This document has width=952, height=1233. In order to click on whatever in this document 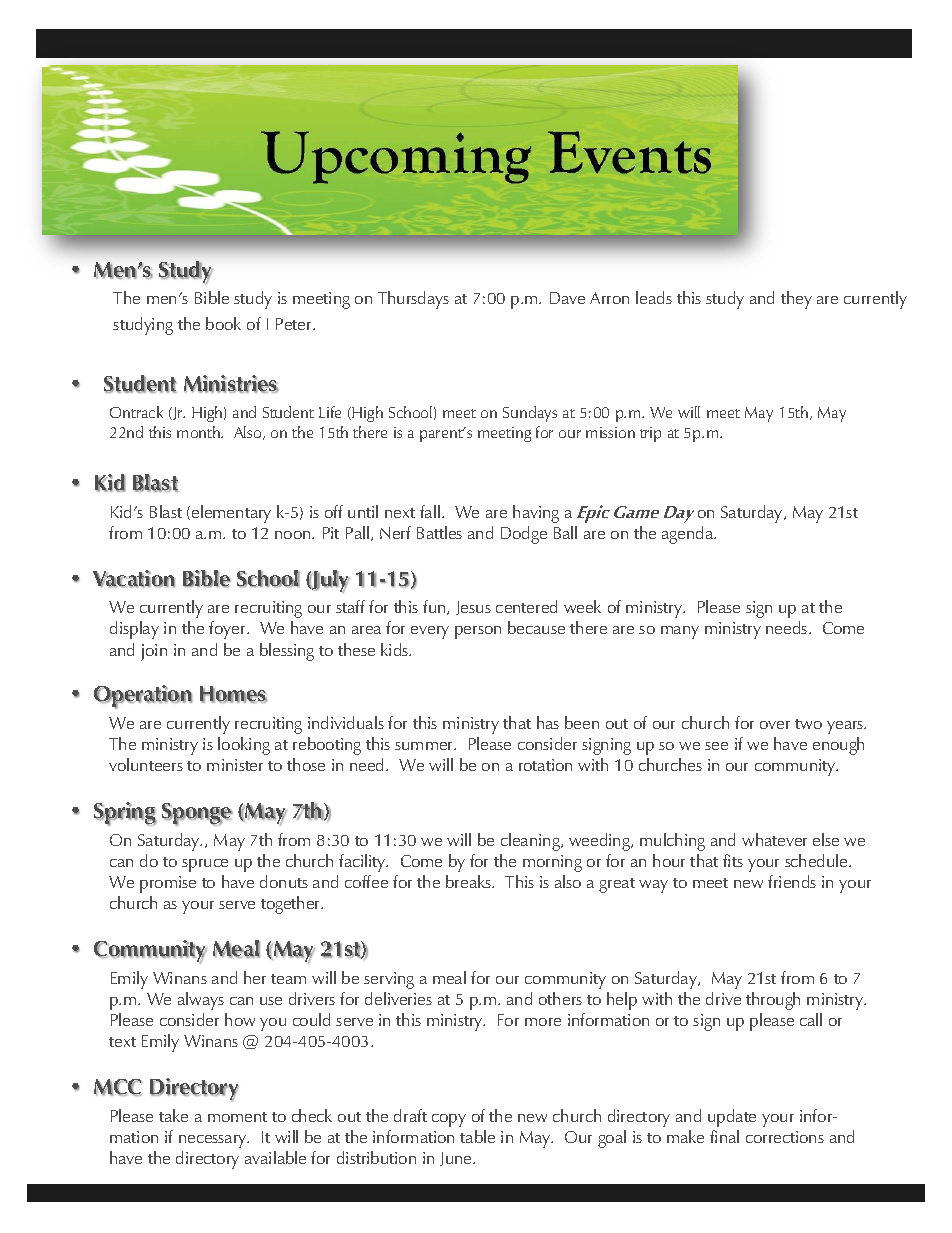, I will do `click(774, 839)`.
